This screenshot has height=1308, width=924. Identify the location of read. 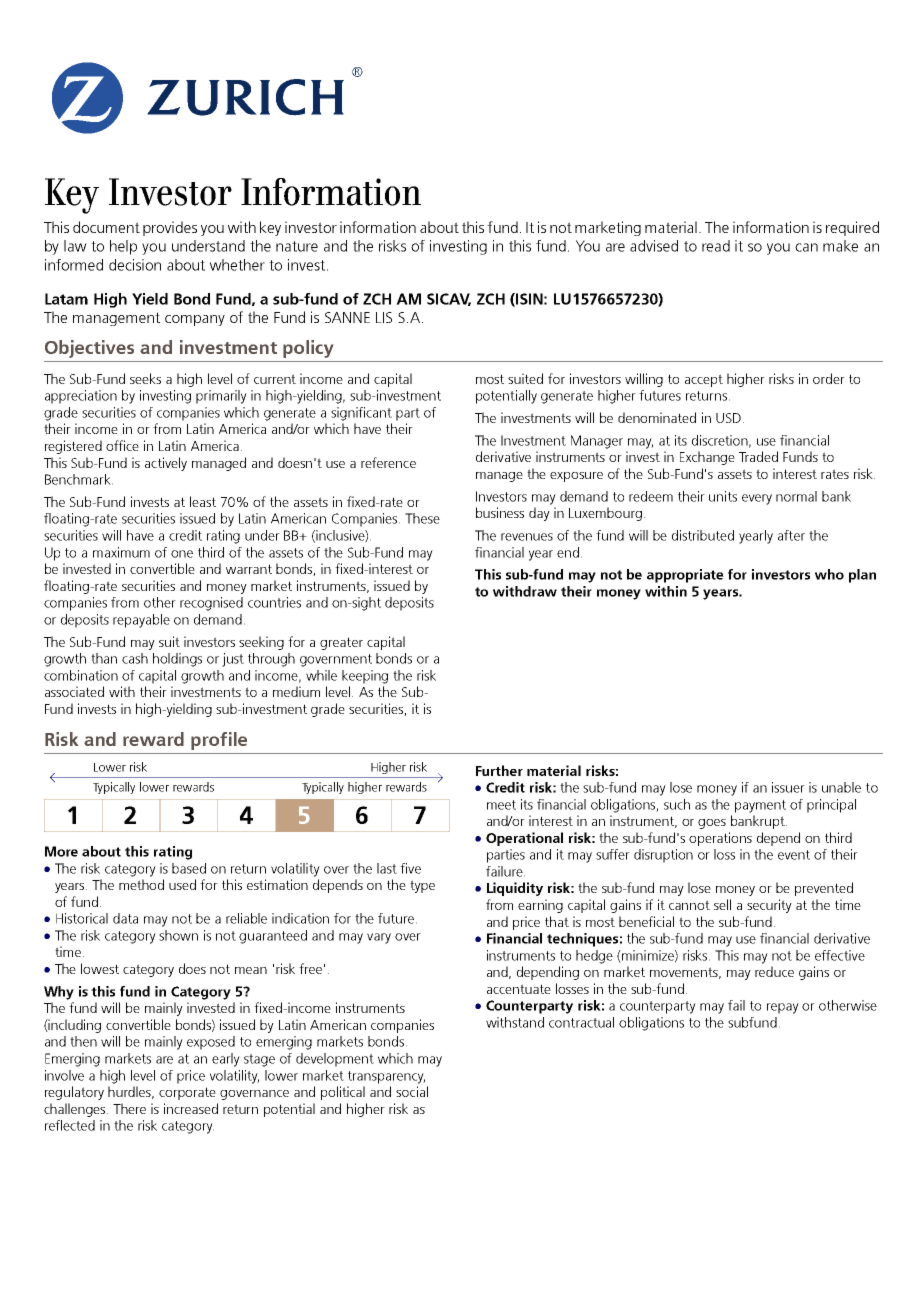
(716, 246).
